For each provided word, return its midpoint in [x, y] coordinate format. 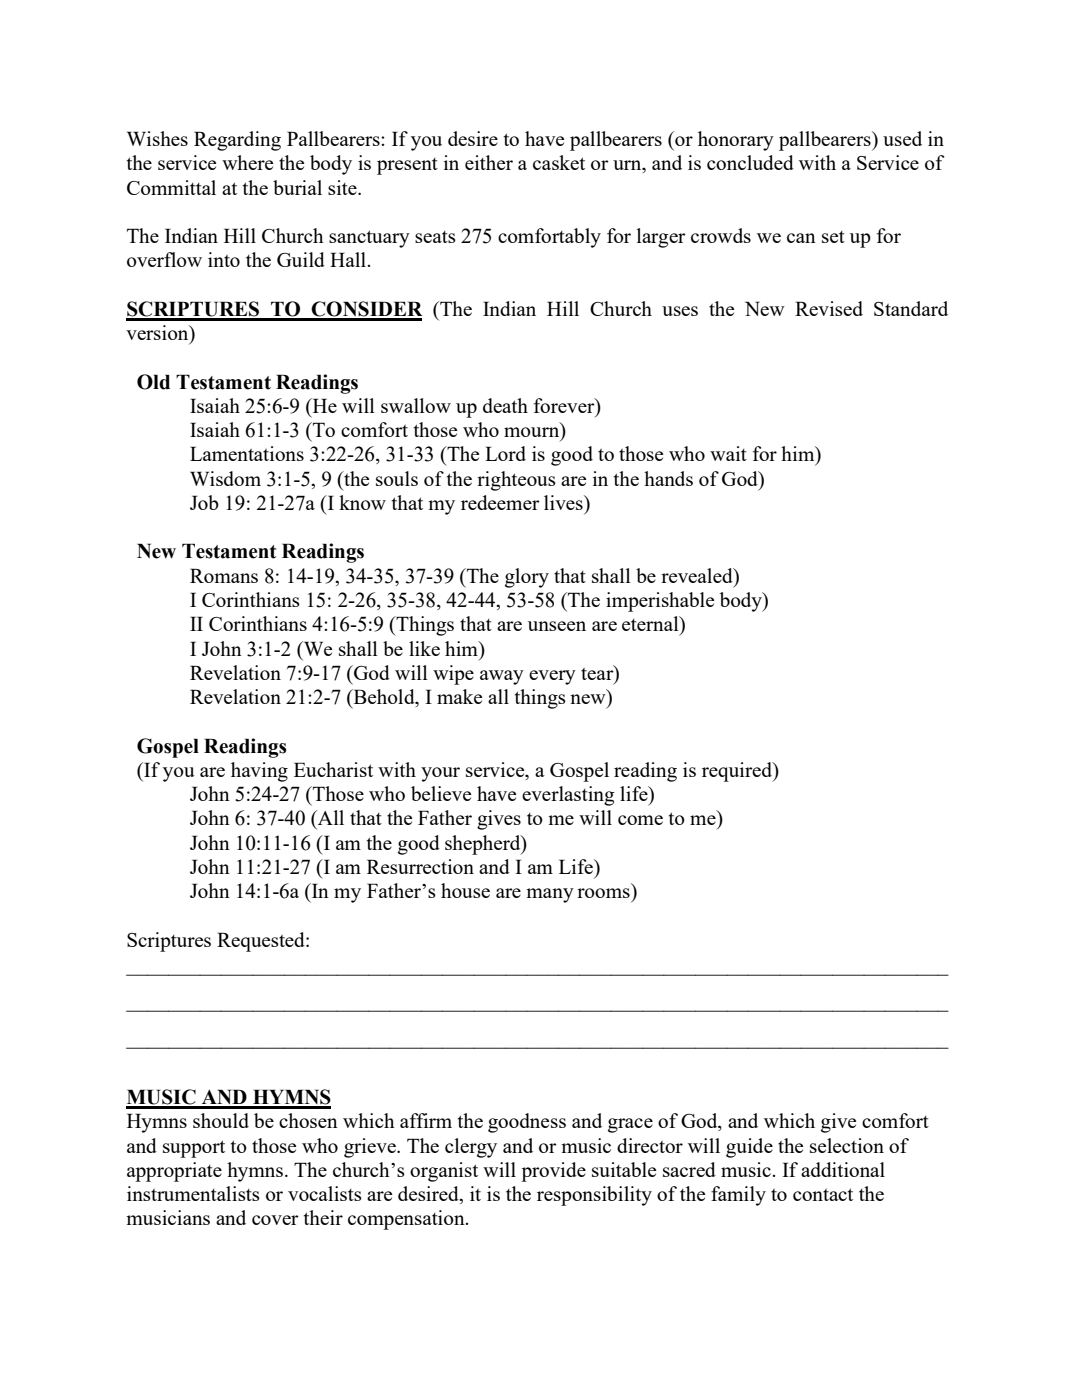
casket [559, 162]
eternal [651, 623]
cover [275, 1220]
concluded [750, 162]
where [247, 162]
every [552, 677]
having [259, 772]
